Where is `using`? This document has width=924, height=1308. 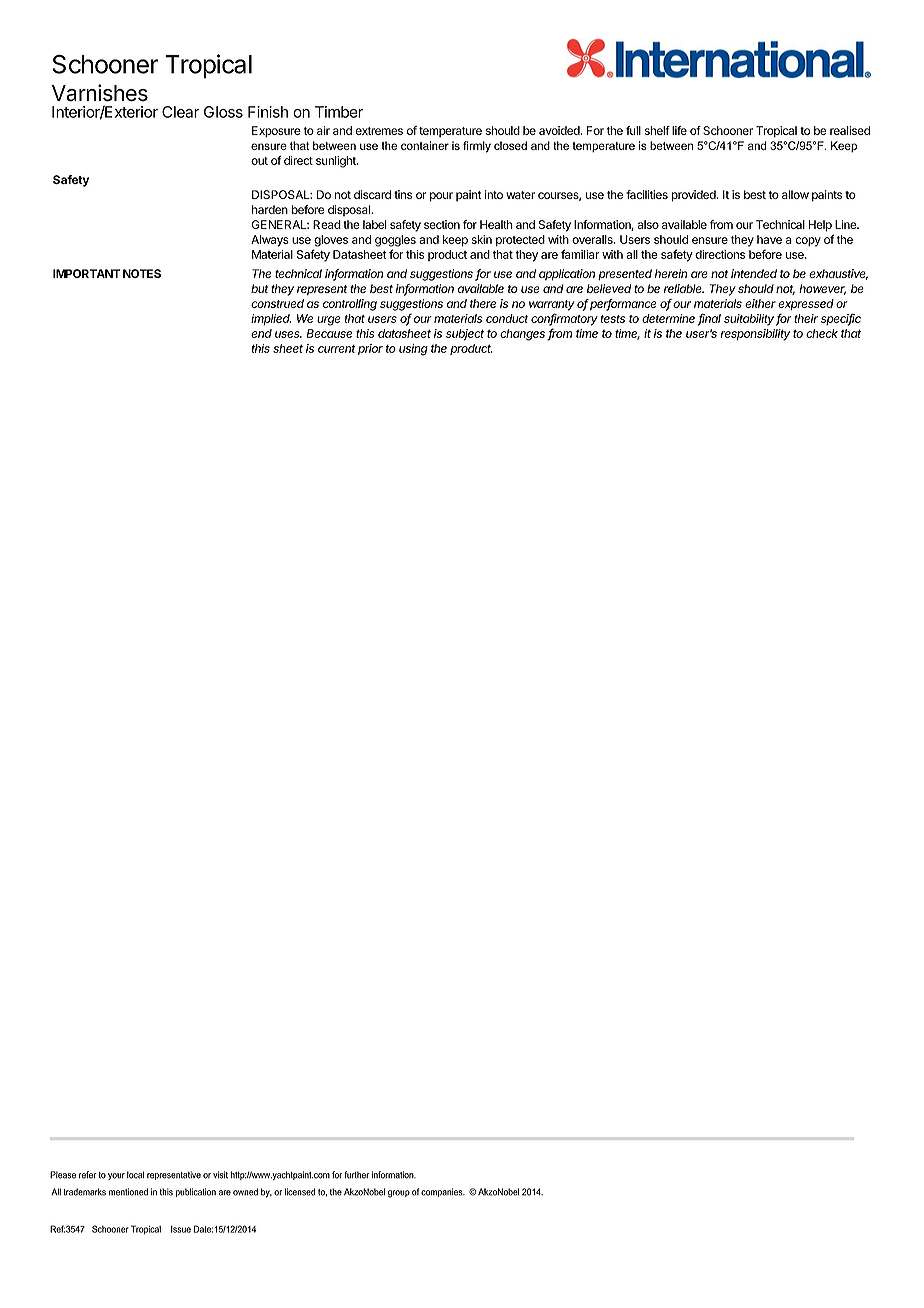
using is located at coordinates (413, 350).
